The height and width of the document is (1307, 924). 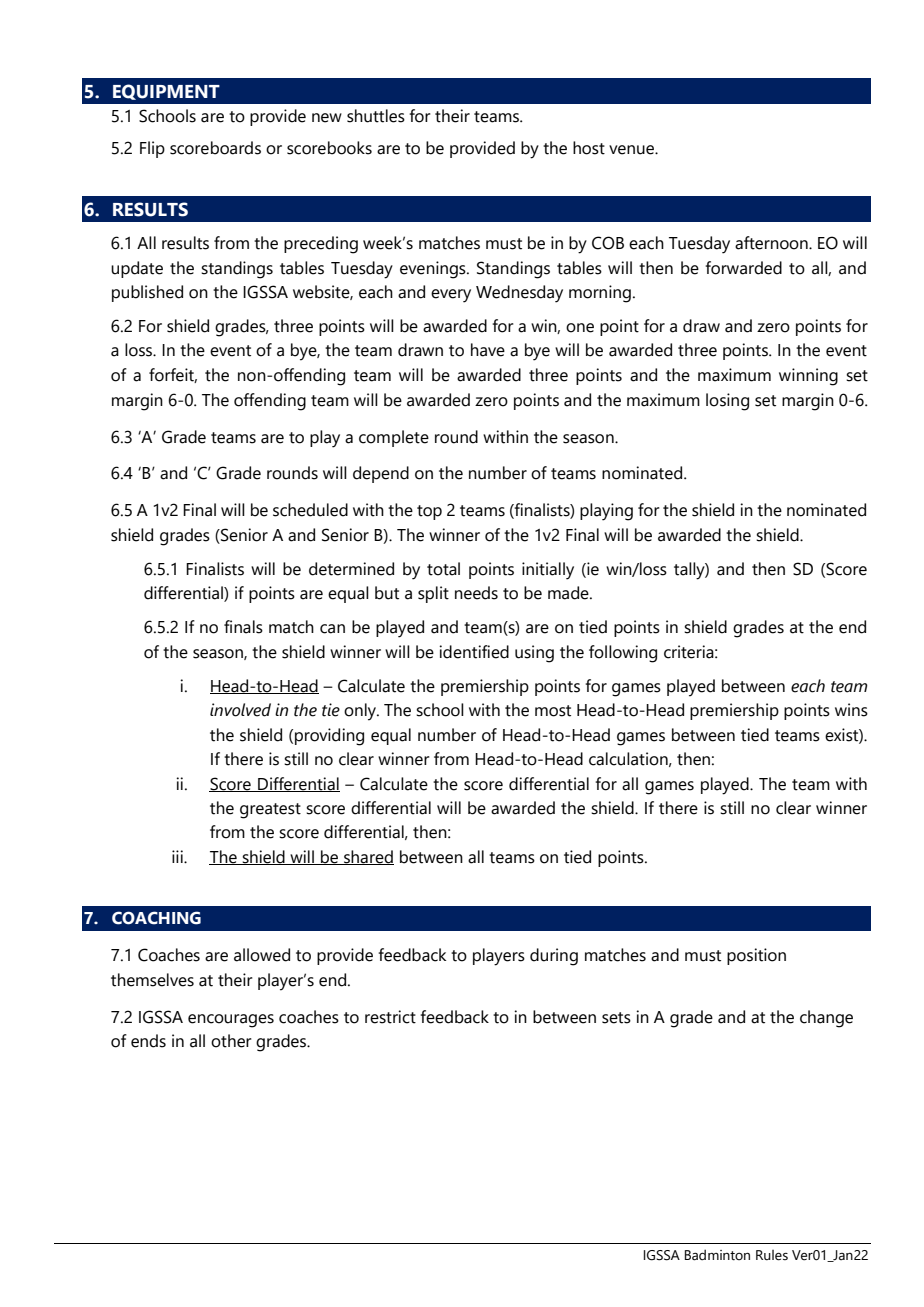 I want to click on most, so click(x=553, y=711).
